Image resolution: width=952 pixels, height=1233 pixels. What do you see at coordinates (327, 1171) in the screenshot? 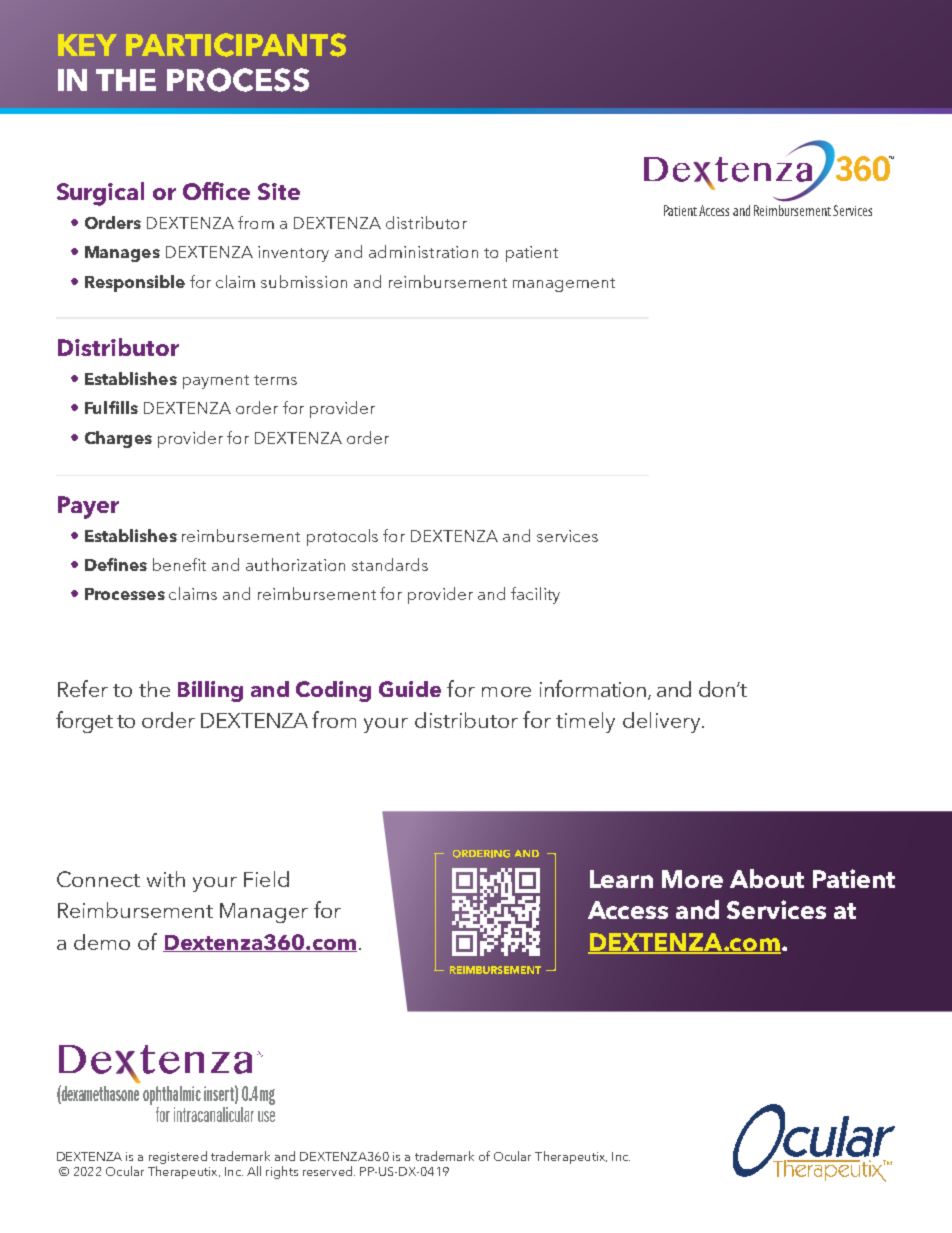
I see `reserved` at bounding box center [327, 1171].
